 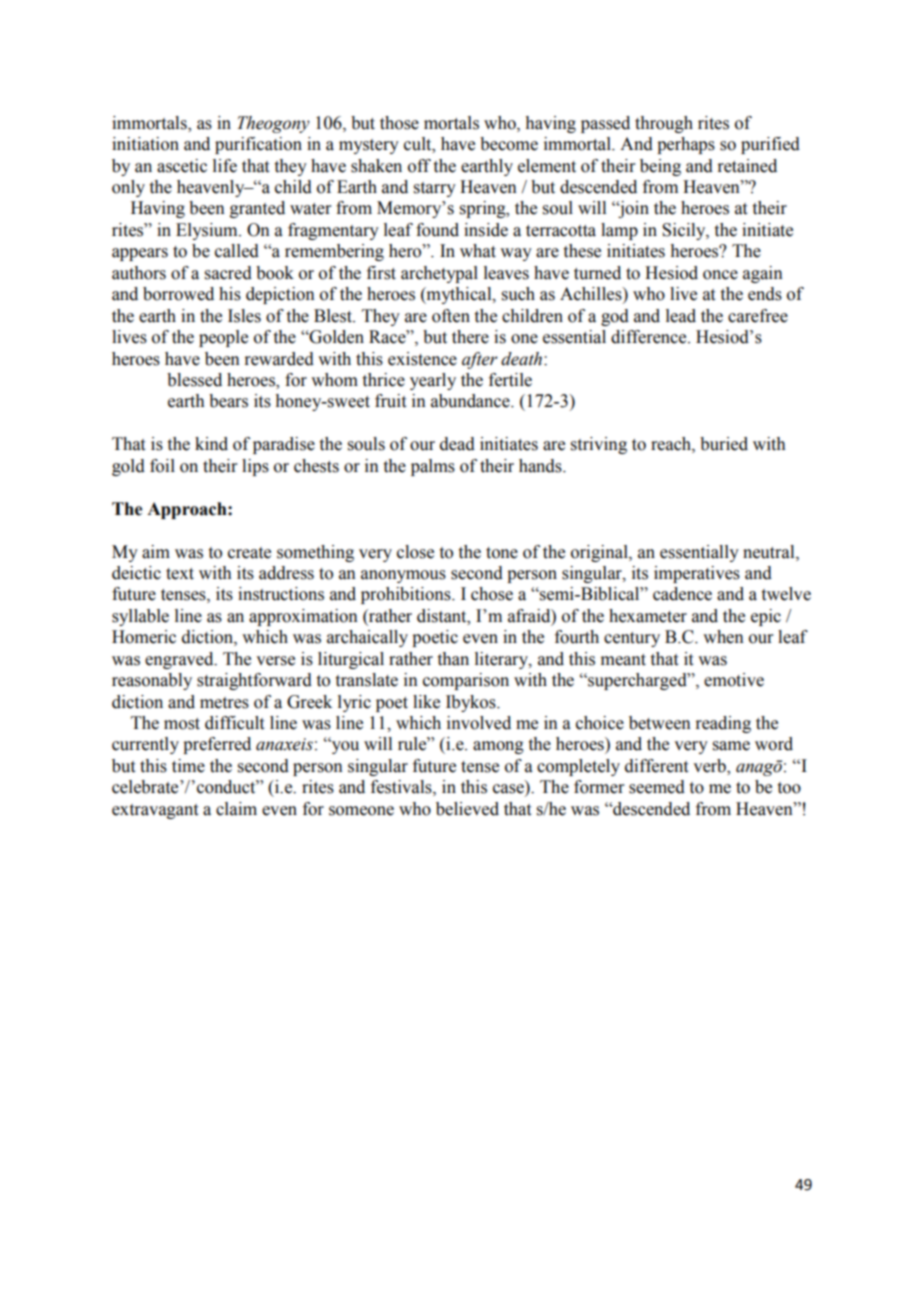 What do you see at coordinates (686, 145) in the document?
I see `perhaps` at bounding box center [686, 145].
